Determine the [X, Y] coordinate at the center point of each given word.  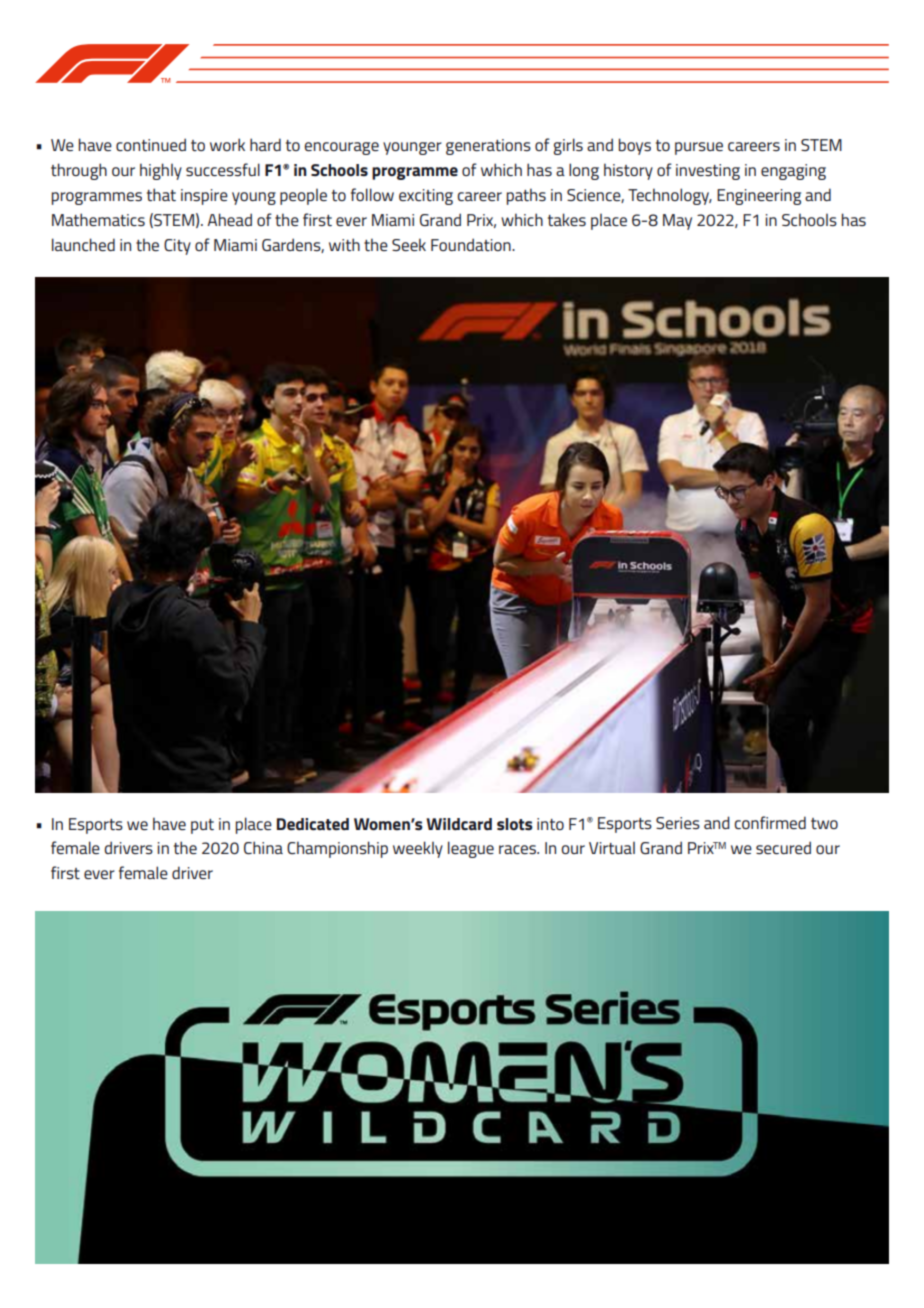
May [677, 222]
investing [708, 172]
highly [161, 171]
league [471, 849]
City [177, 247]
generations [488, 147]
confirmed [770, 822]
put [202, 826]
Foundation [472, 244]
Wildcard [459, 824]
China [263, 847]
